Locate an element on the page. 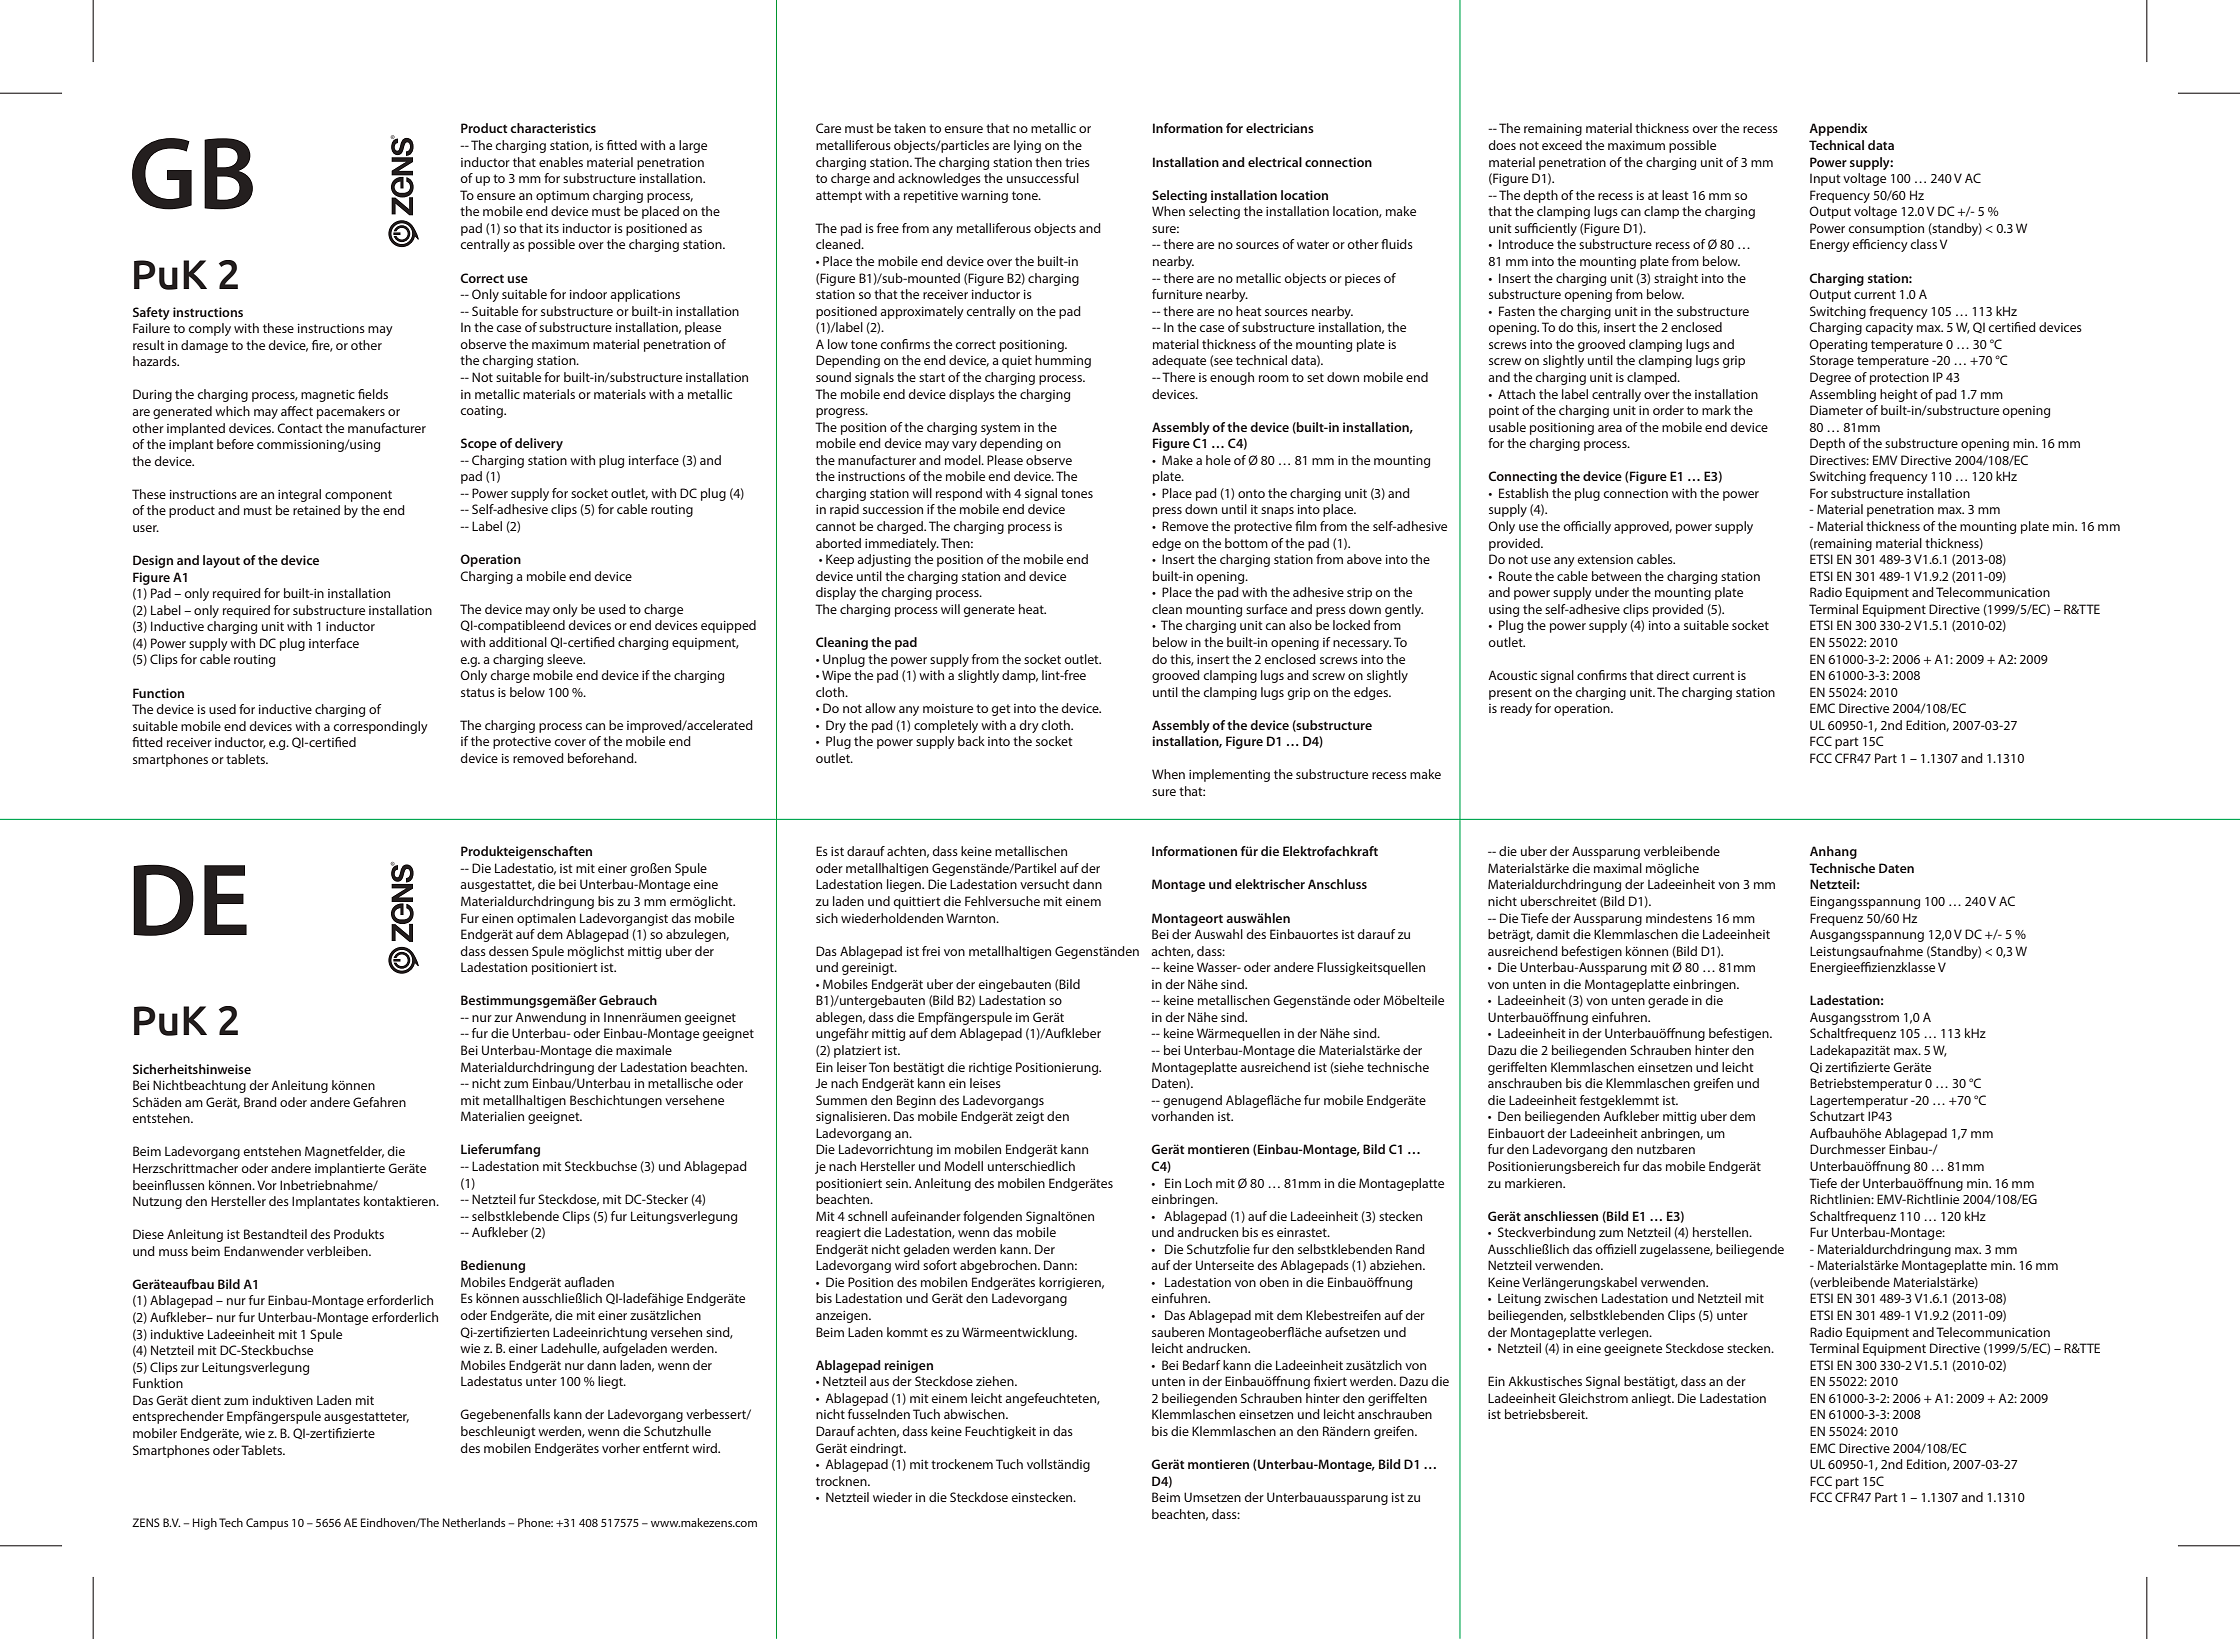 The height and width of the page is (1639, 2240). oben is located at coordinates (1274, 1282).
